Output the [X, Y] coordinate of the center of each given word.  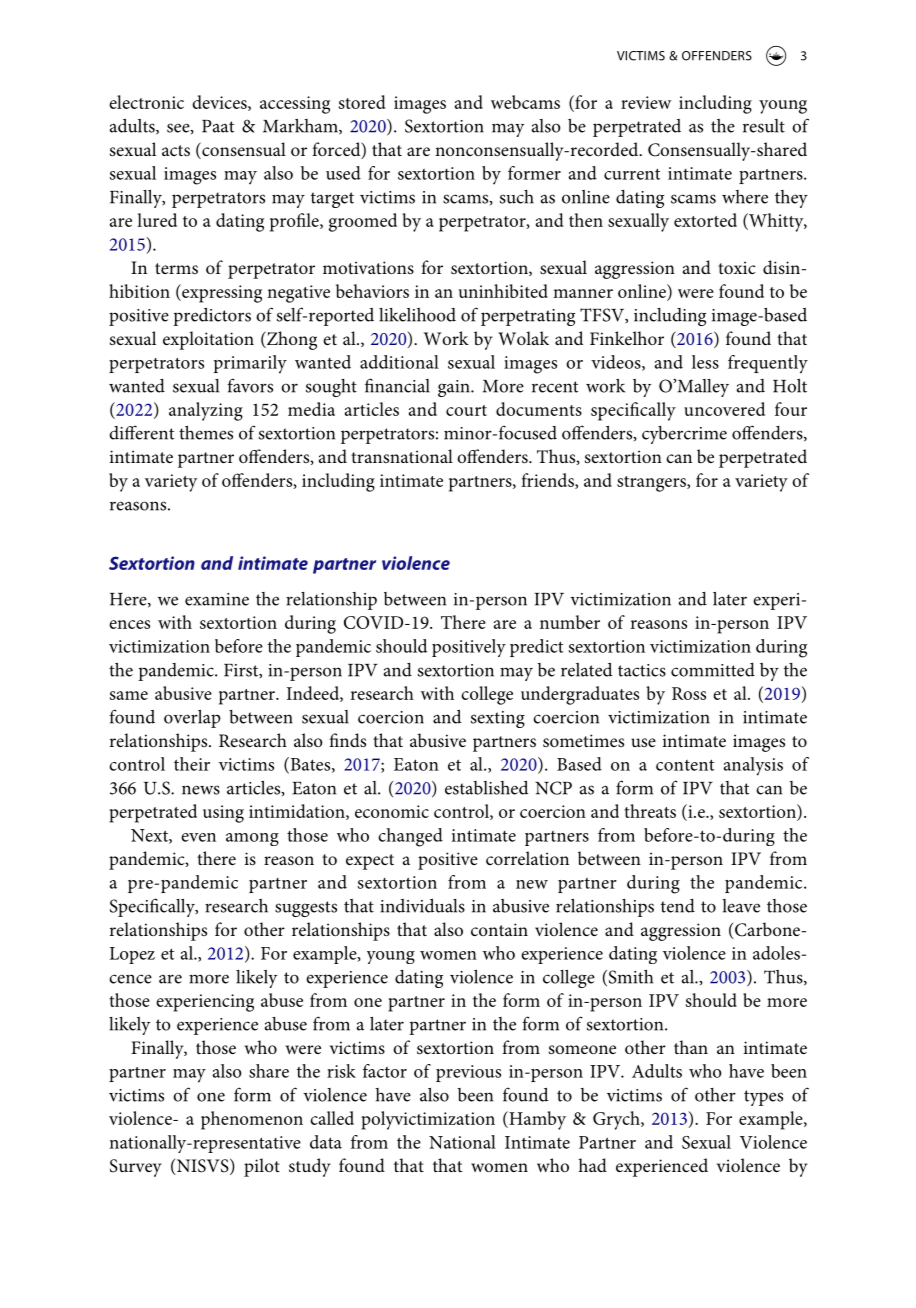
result [764, 126]
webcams [525, 102]
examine [217, 599]
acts [176, 150]
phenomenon [252, 1120]
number [570, 622]
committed [713, 670]
